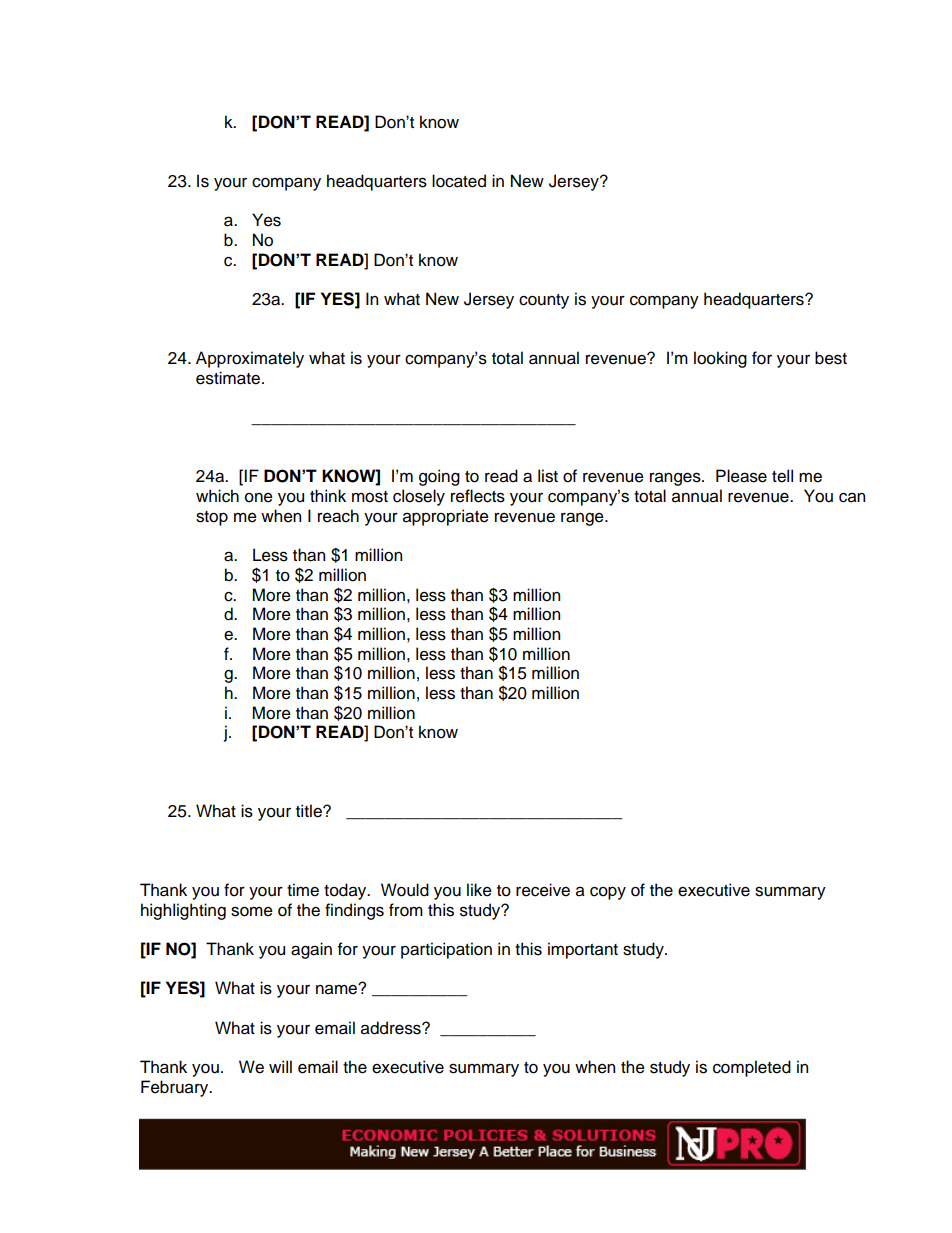 Image resolution: width=952 pixels, height=1233 pixels. I want to click on list, so click(548, 476).
